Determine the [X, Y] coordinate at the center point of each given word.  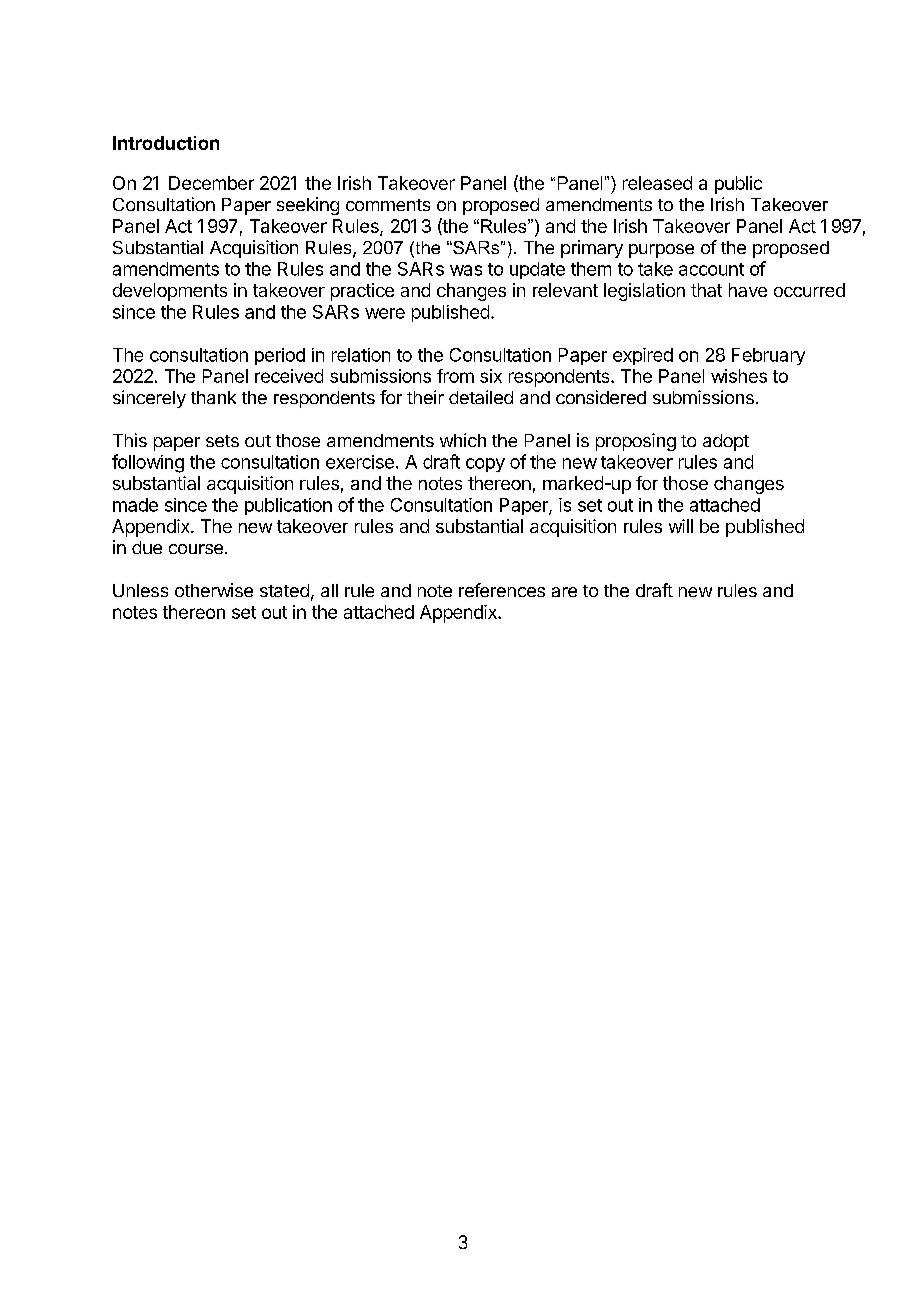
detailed [481, 397]
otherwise [214, 590]
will [681, 526]
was [466, 270]
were [385, 313]
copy [485, 465]
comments [388, 205]
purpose [661, 251]
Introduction [166, 143]
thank [213, 397]
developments [170, 292]
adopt [726, 442]
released [657, 183]
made [135, 505]
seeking [308, 206]
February [768, 356]
